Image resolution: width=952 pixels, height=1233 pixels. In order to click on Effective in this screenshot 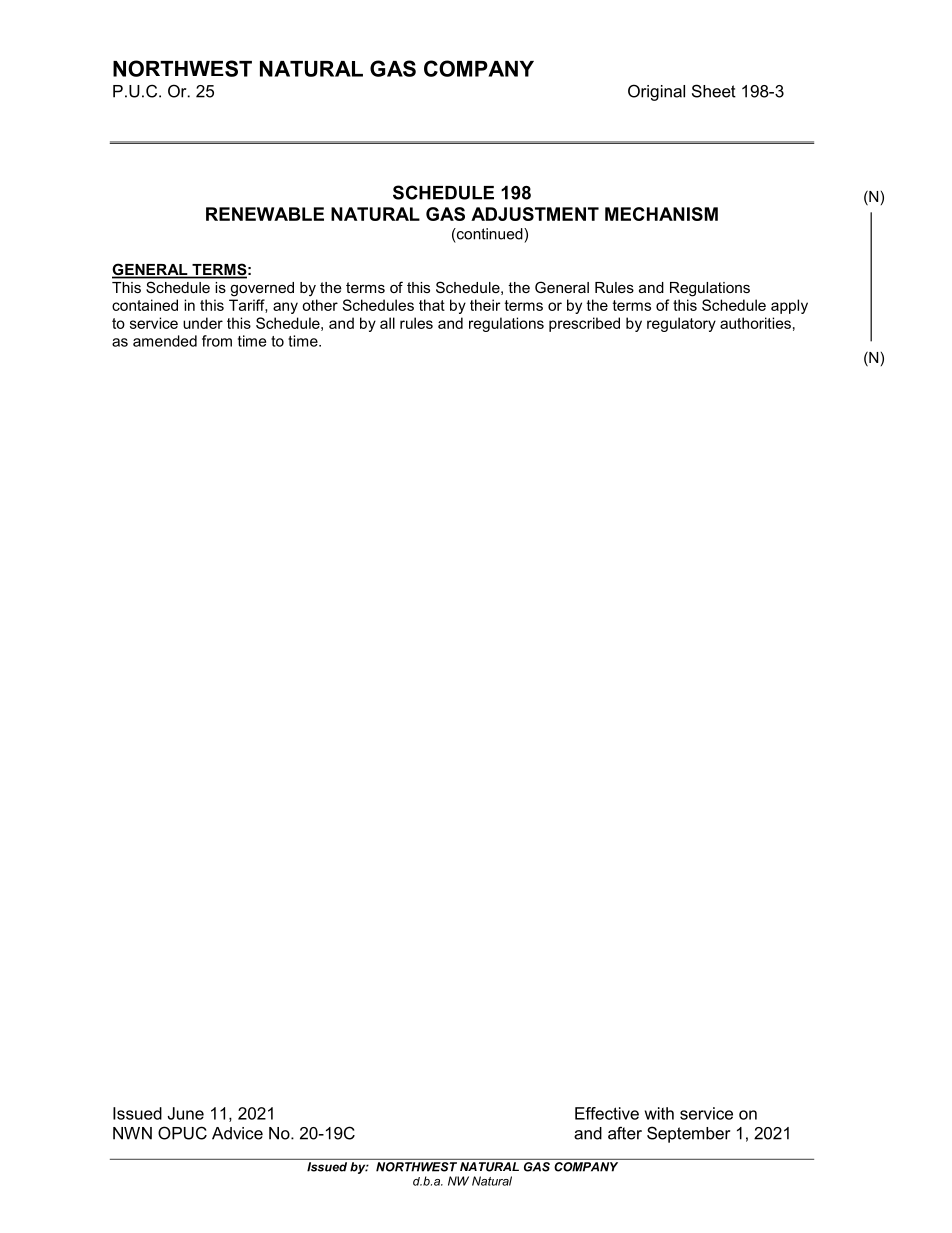, I will do `click(607, 1113)`.
